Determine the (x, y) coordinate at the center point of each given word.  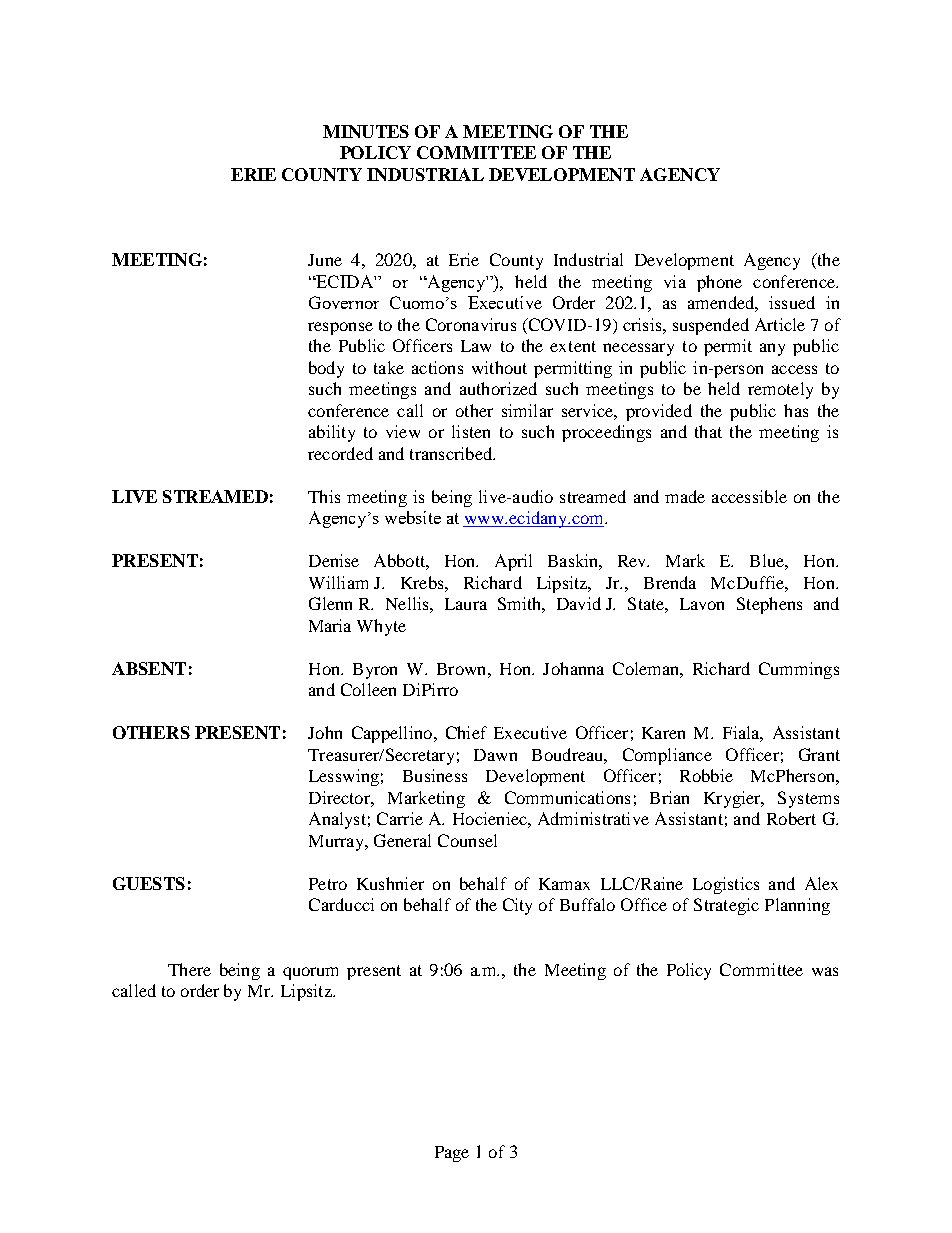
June (325, 260)
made (685, 496)
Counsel (467, 840)
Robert (791, 818)
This (324, 496)
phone (719, 283)
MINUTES (366, 131)
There (189, 969)
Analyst (337, 820)
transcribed (452, 453)
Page (452, 1154)
